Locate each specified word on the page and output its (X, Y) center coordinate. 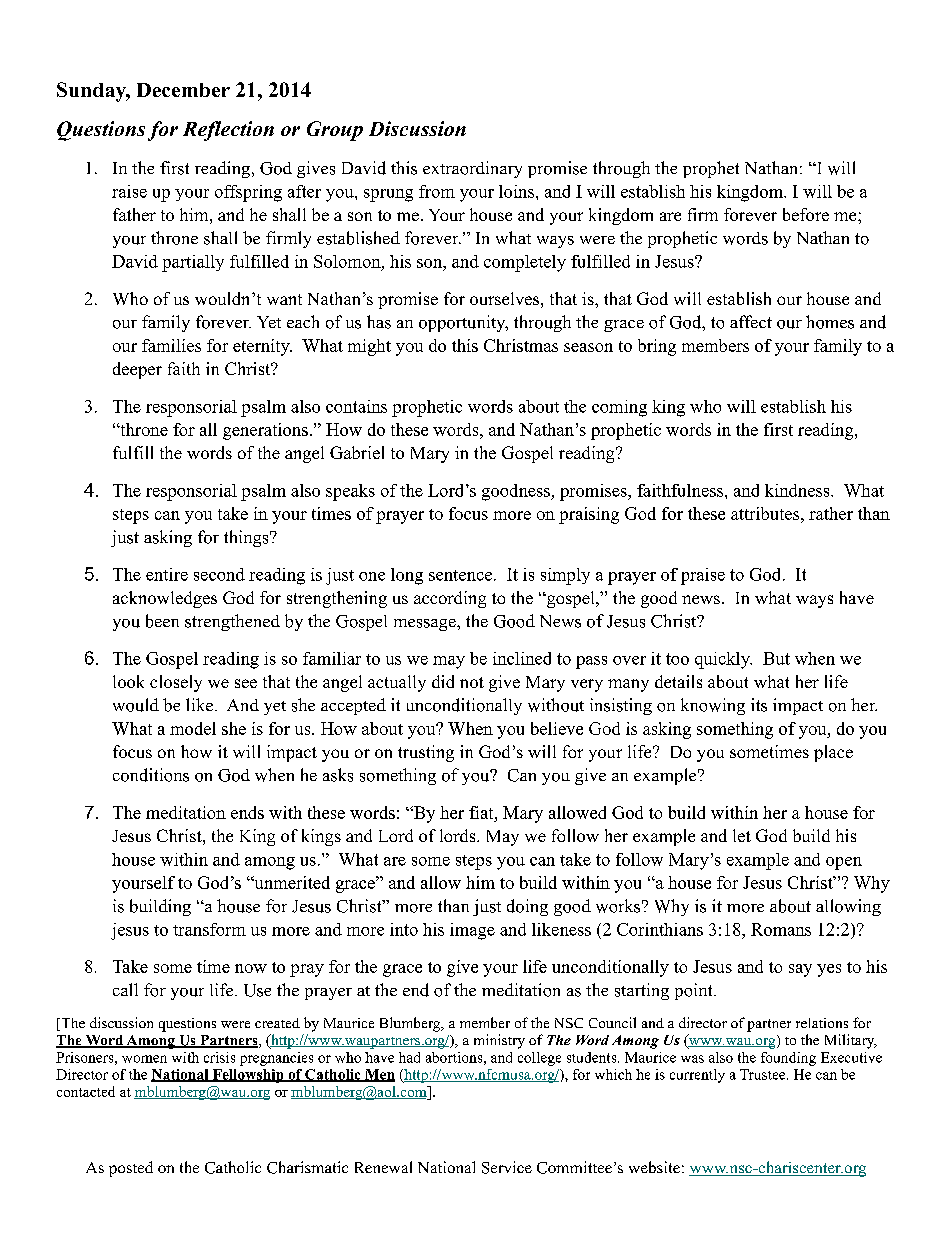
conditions (151, 775)
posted (131, 1169)
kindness (798, 490)
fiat (482, 812)
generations (265, 431)
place (833, 753)
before (806, 214)
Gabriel (357, 452)
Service (507, 1167)
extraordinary (472, 169)
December (183, 90)
